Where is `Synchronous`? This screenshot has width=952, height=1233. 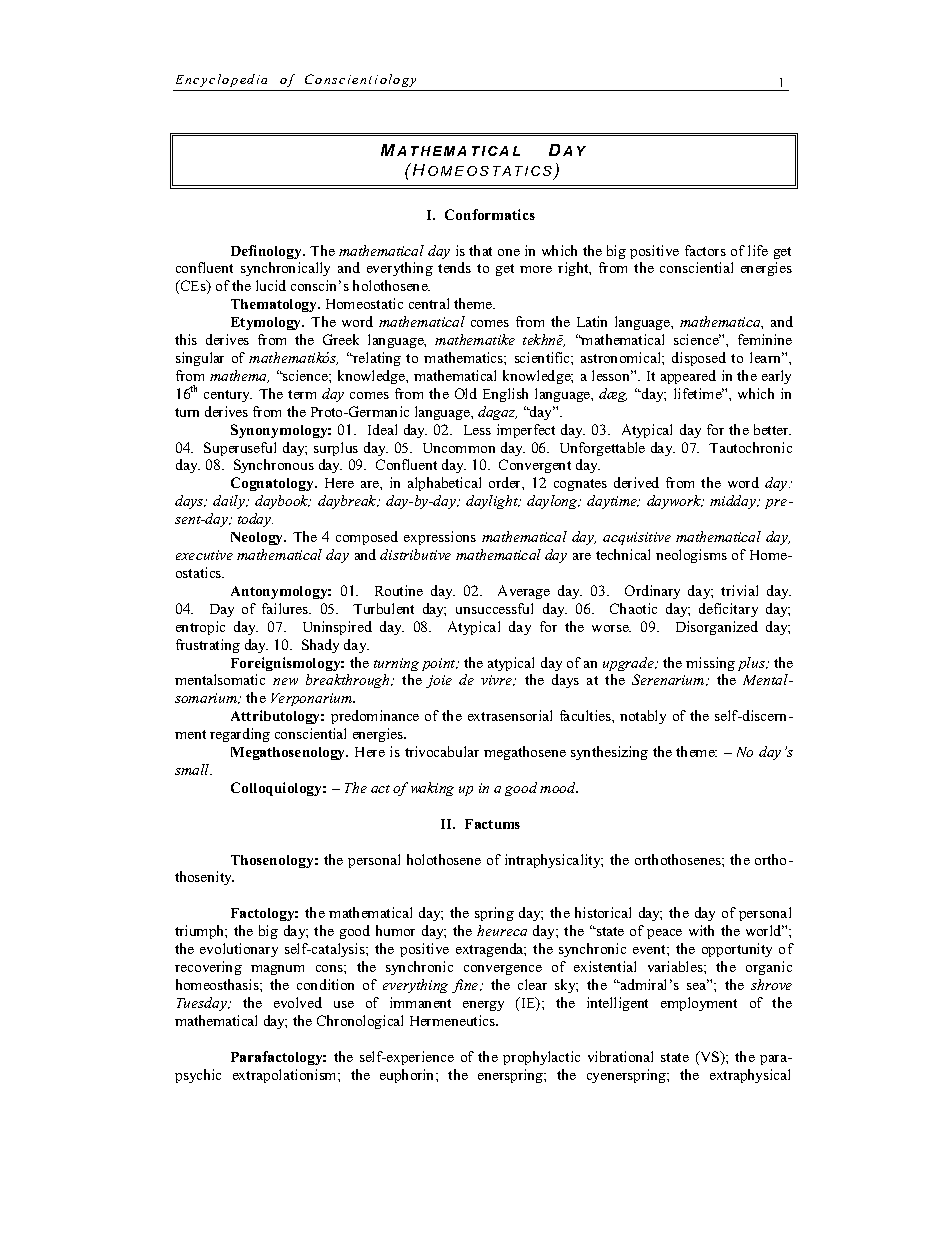 Synchronous is located at coordinates (274, 466).
